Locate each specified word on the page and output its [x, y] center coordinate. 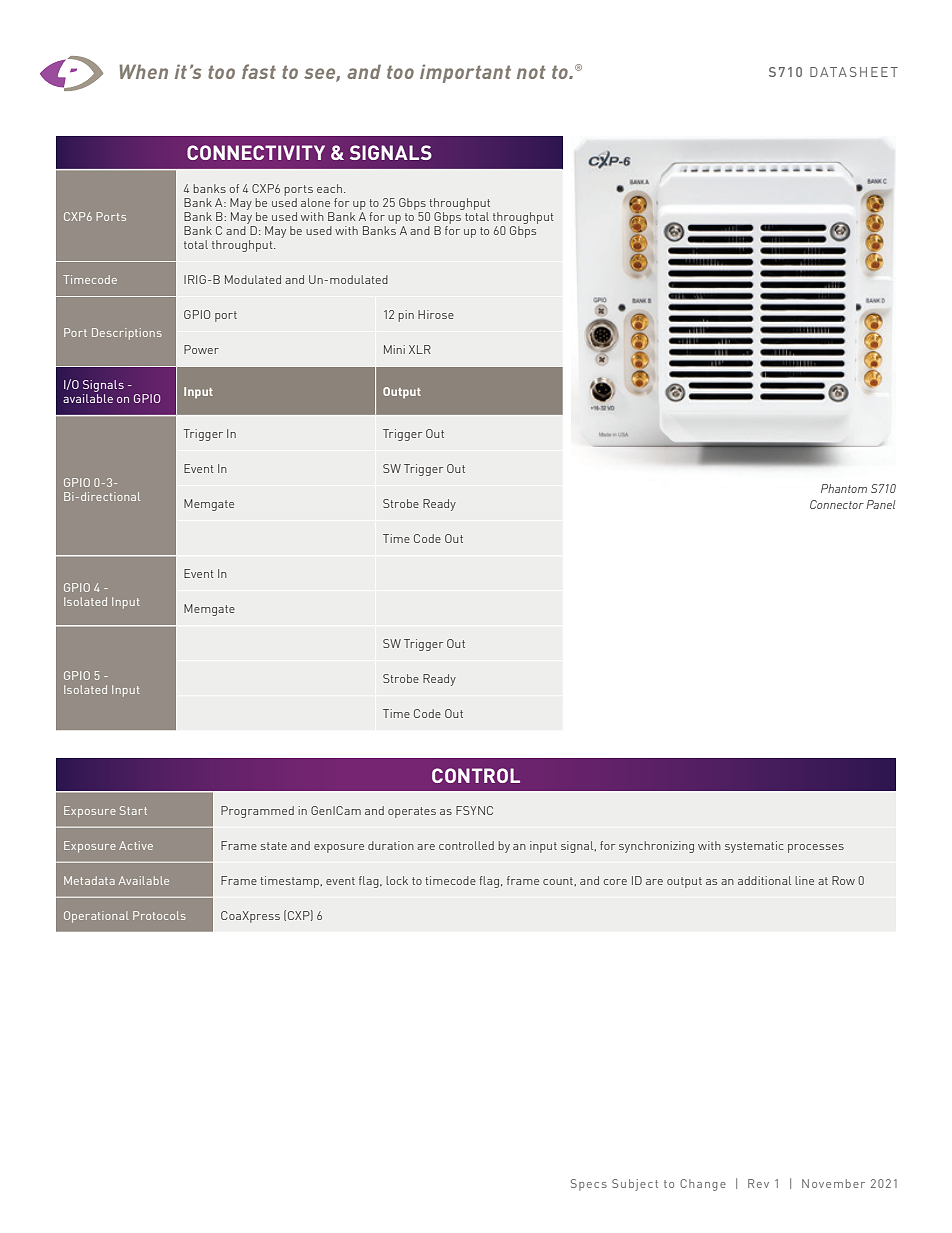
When [143, 71]
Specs [589, 1185]
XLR [420, 349]
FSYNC [474, 810]
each [329, 188]
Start [133, 810]
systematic [754, 847]
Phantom [844, 488]
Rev [758, 1183]
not [531, 72]
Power [201, 349]
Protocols [159, 915]
